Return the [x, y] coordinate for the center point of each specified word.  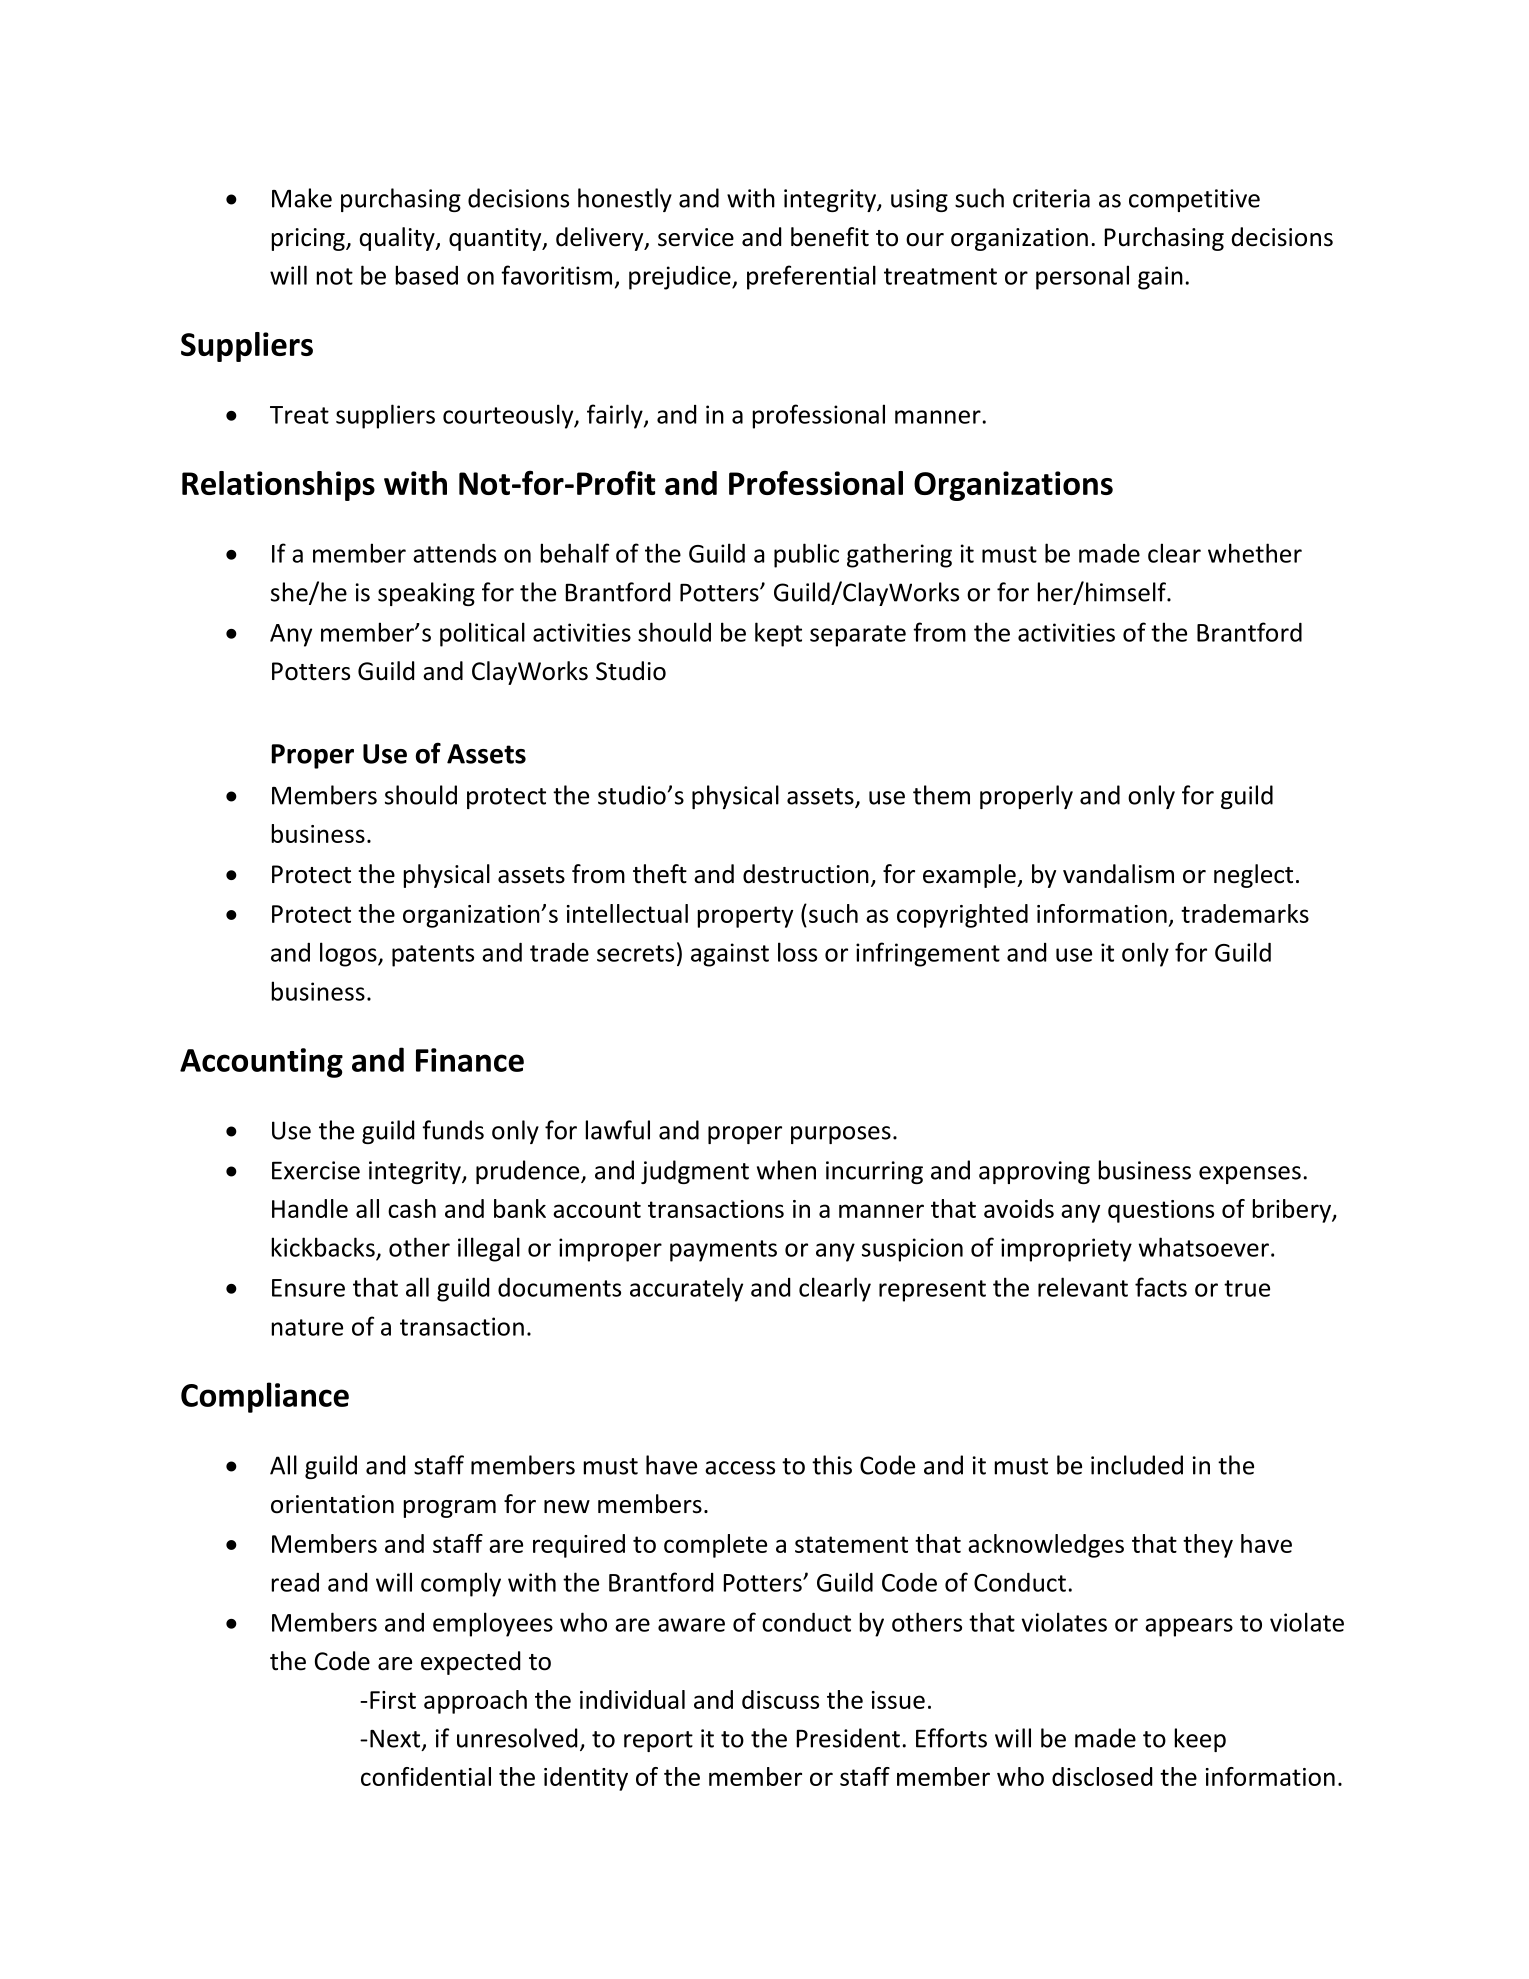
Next [395, 1738]
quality [398, 239]
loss [797, 952]
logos [349, 954]
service [696, 237]
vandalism [1118, 874]
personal [1082, 277]
